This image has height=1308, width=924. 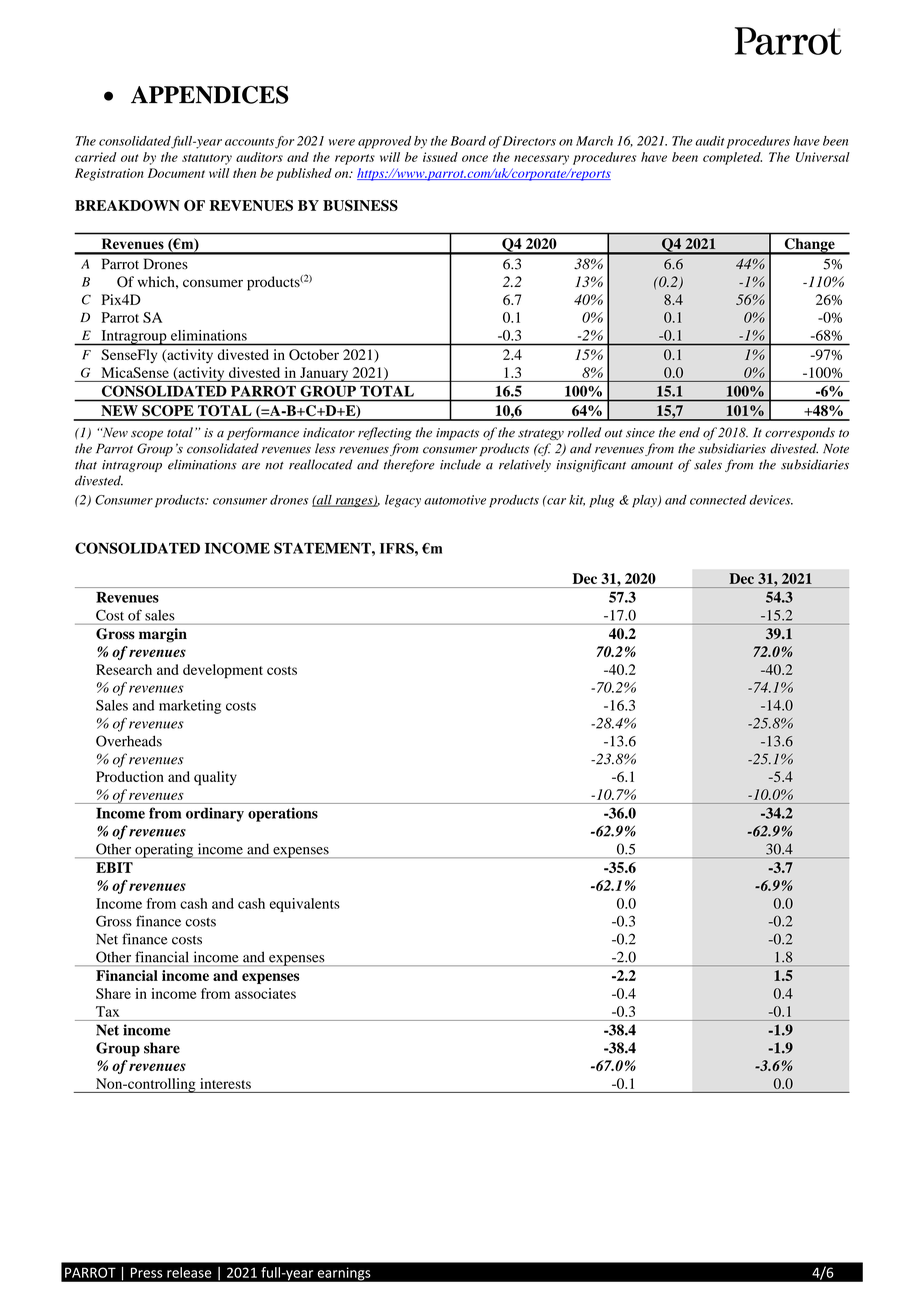 What do you see at coordinates (800, 433) in the image?
I see `corresponds` at bounding box center [800, 433].
